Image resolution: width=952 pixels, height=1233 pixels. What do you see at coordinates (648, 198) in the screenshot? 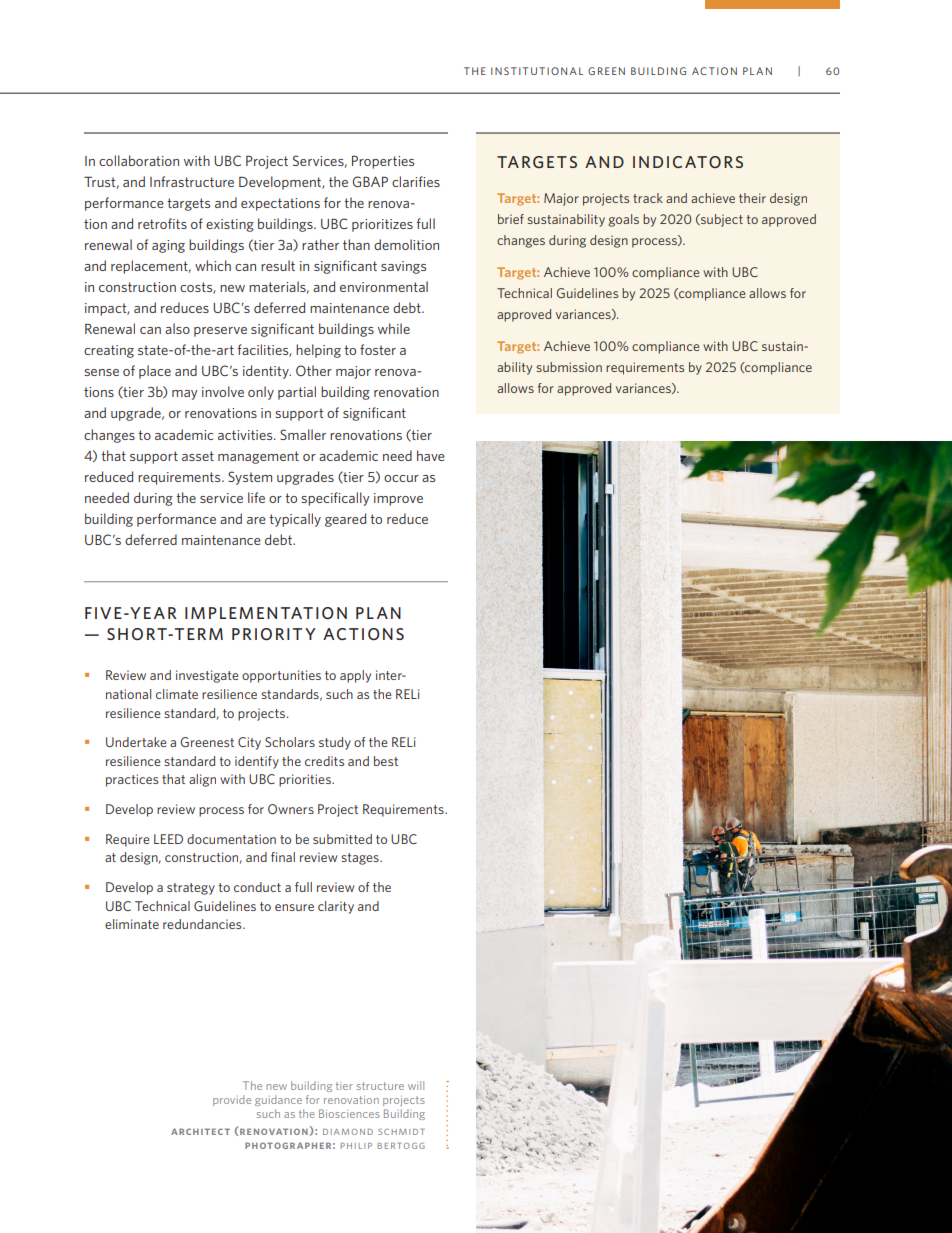
I see `track` at bounding box center [648, 198].
